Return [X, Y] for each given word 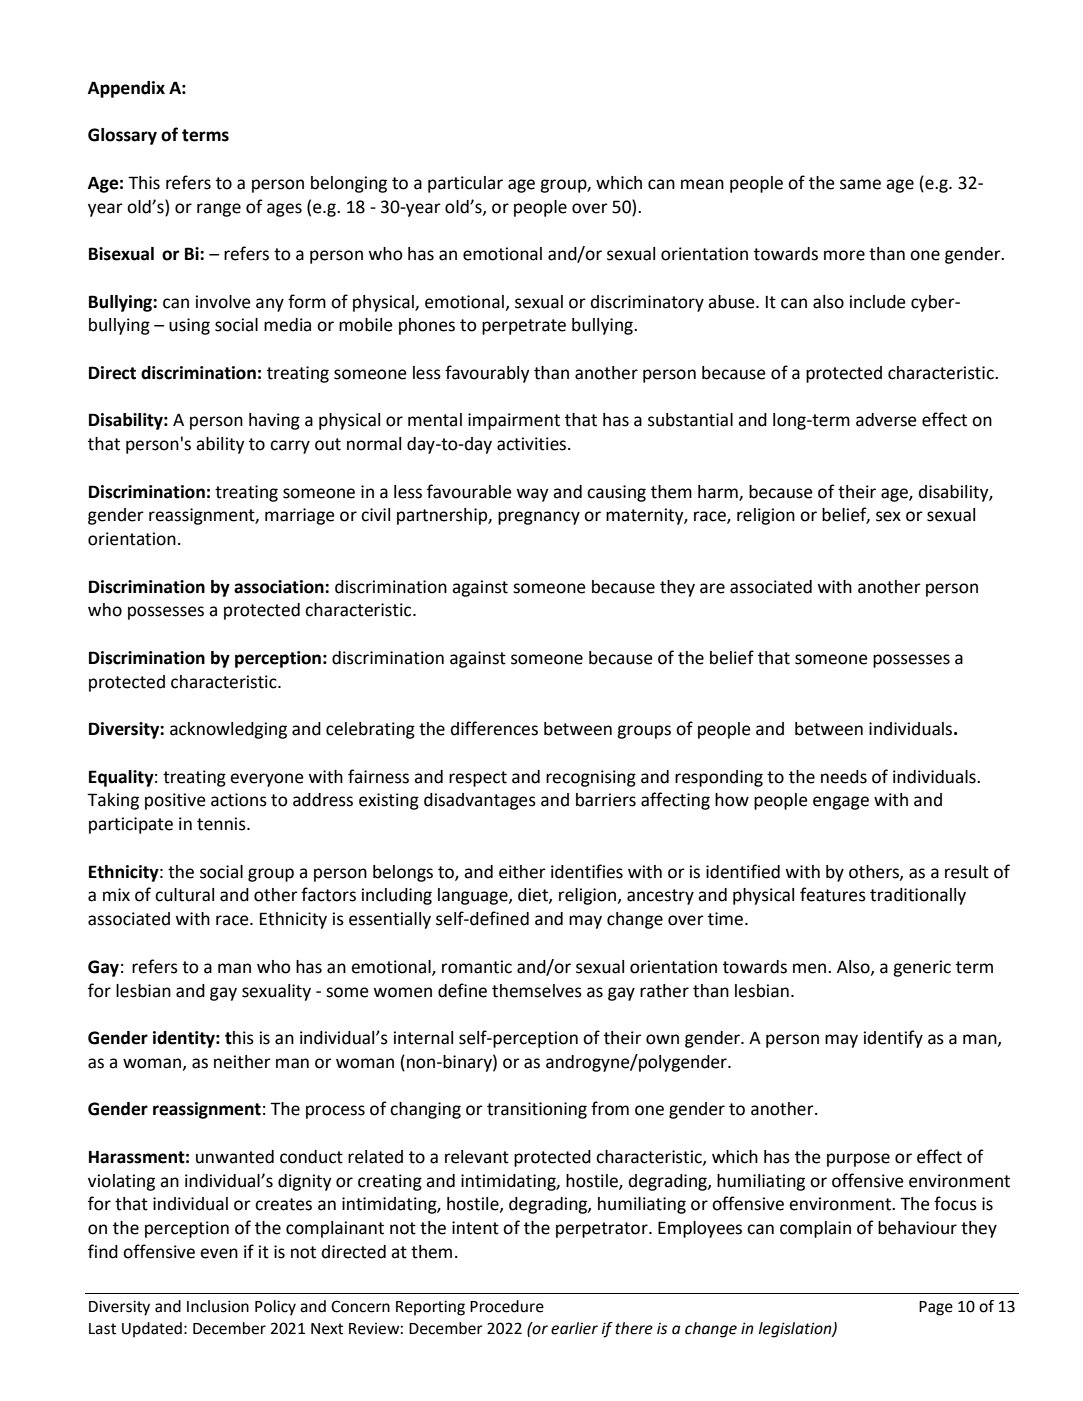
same [860, 184]
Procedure [507, 1306]
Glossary [122, 136]
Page [936, 1308]
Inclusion [218, 1306]
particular [465, 184]
